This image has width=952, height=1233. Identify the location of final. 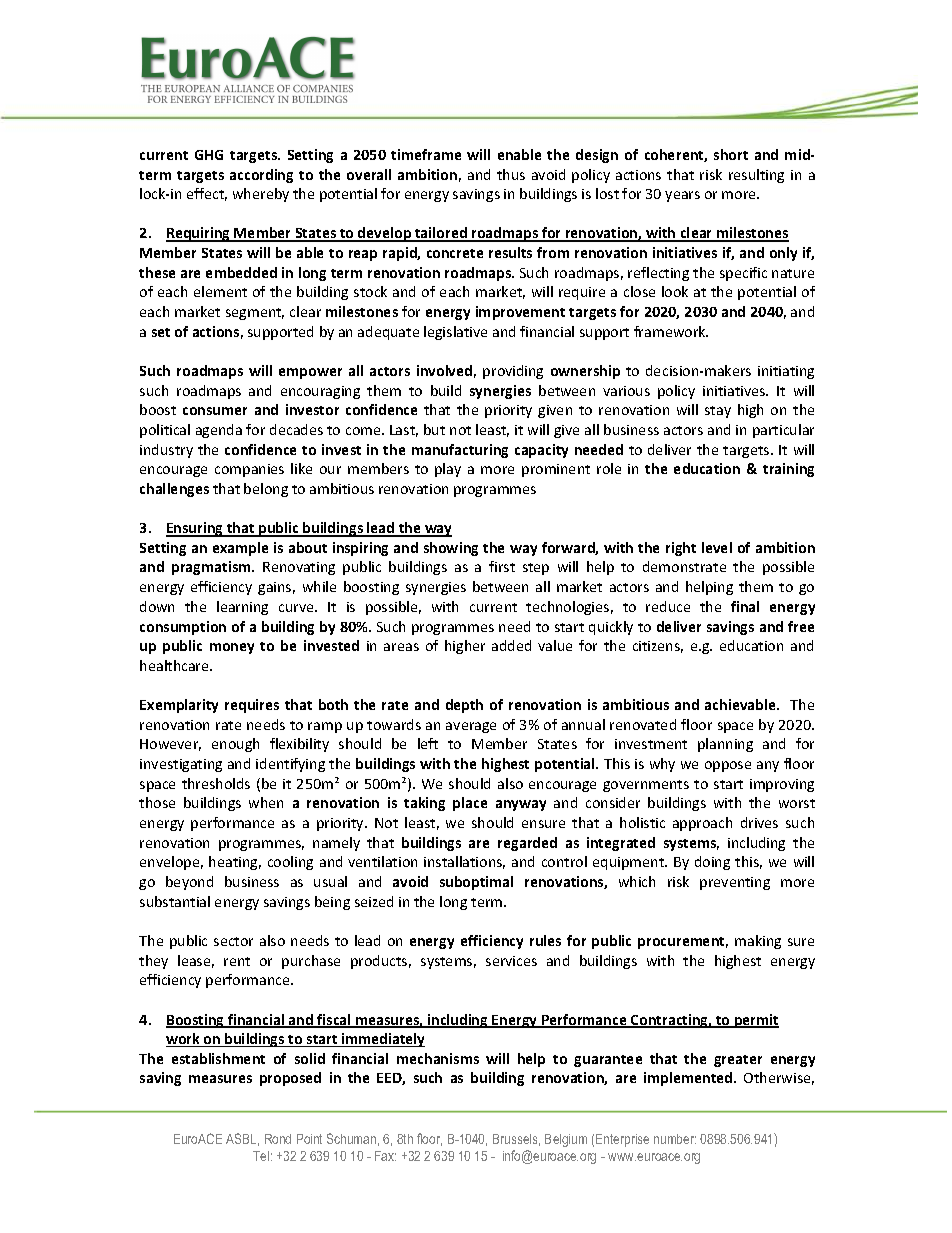
(745, 606).
